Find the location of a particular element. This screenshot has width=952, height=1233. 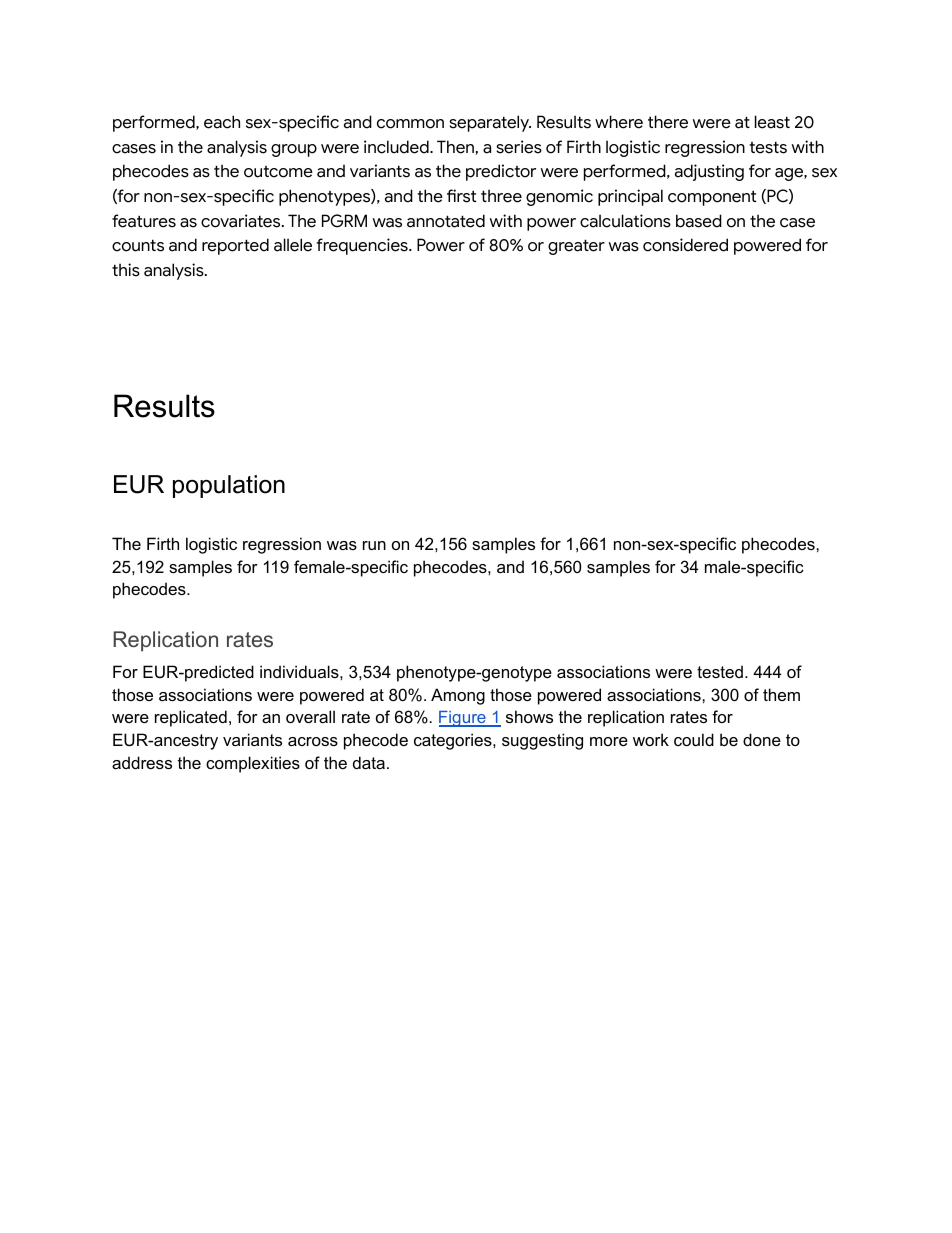

there is located at coordinates (668, 122).
